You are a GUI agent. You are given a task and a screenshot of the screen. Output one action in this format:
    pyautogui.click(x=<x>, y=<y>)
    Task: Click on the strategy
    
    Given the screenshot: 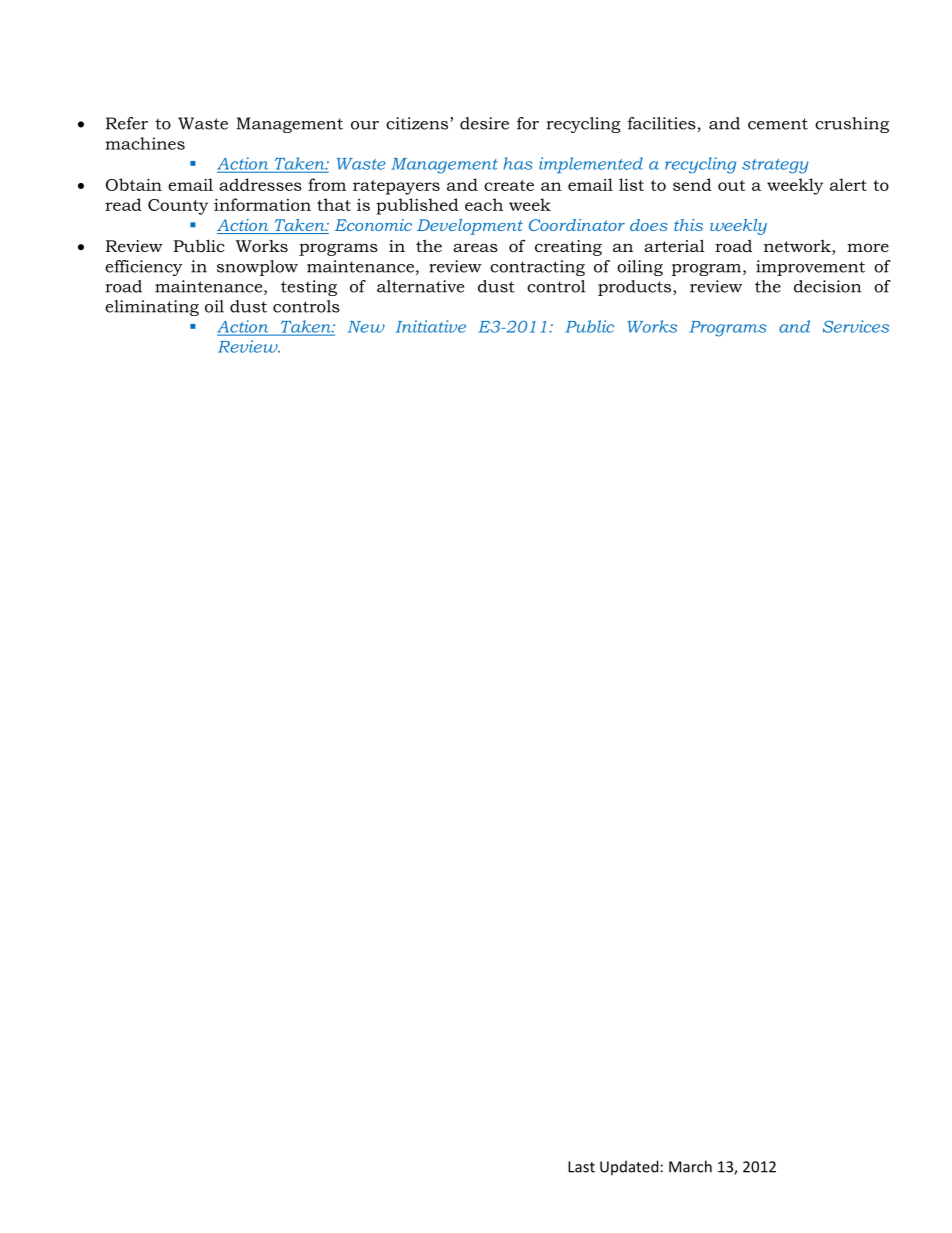 What is the action you would take?
    pyautogui.click(x=775, y=166)
